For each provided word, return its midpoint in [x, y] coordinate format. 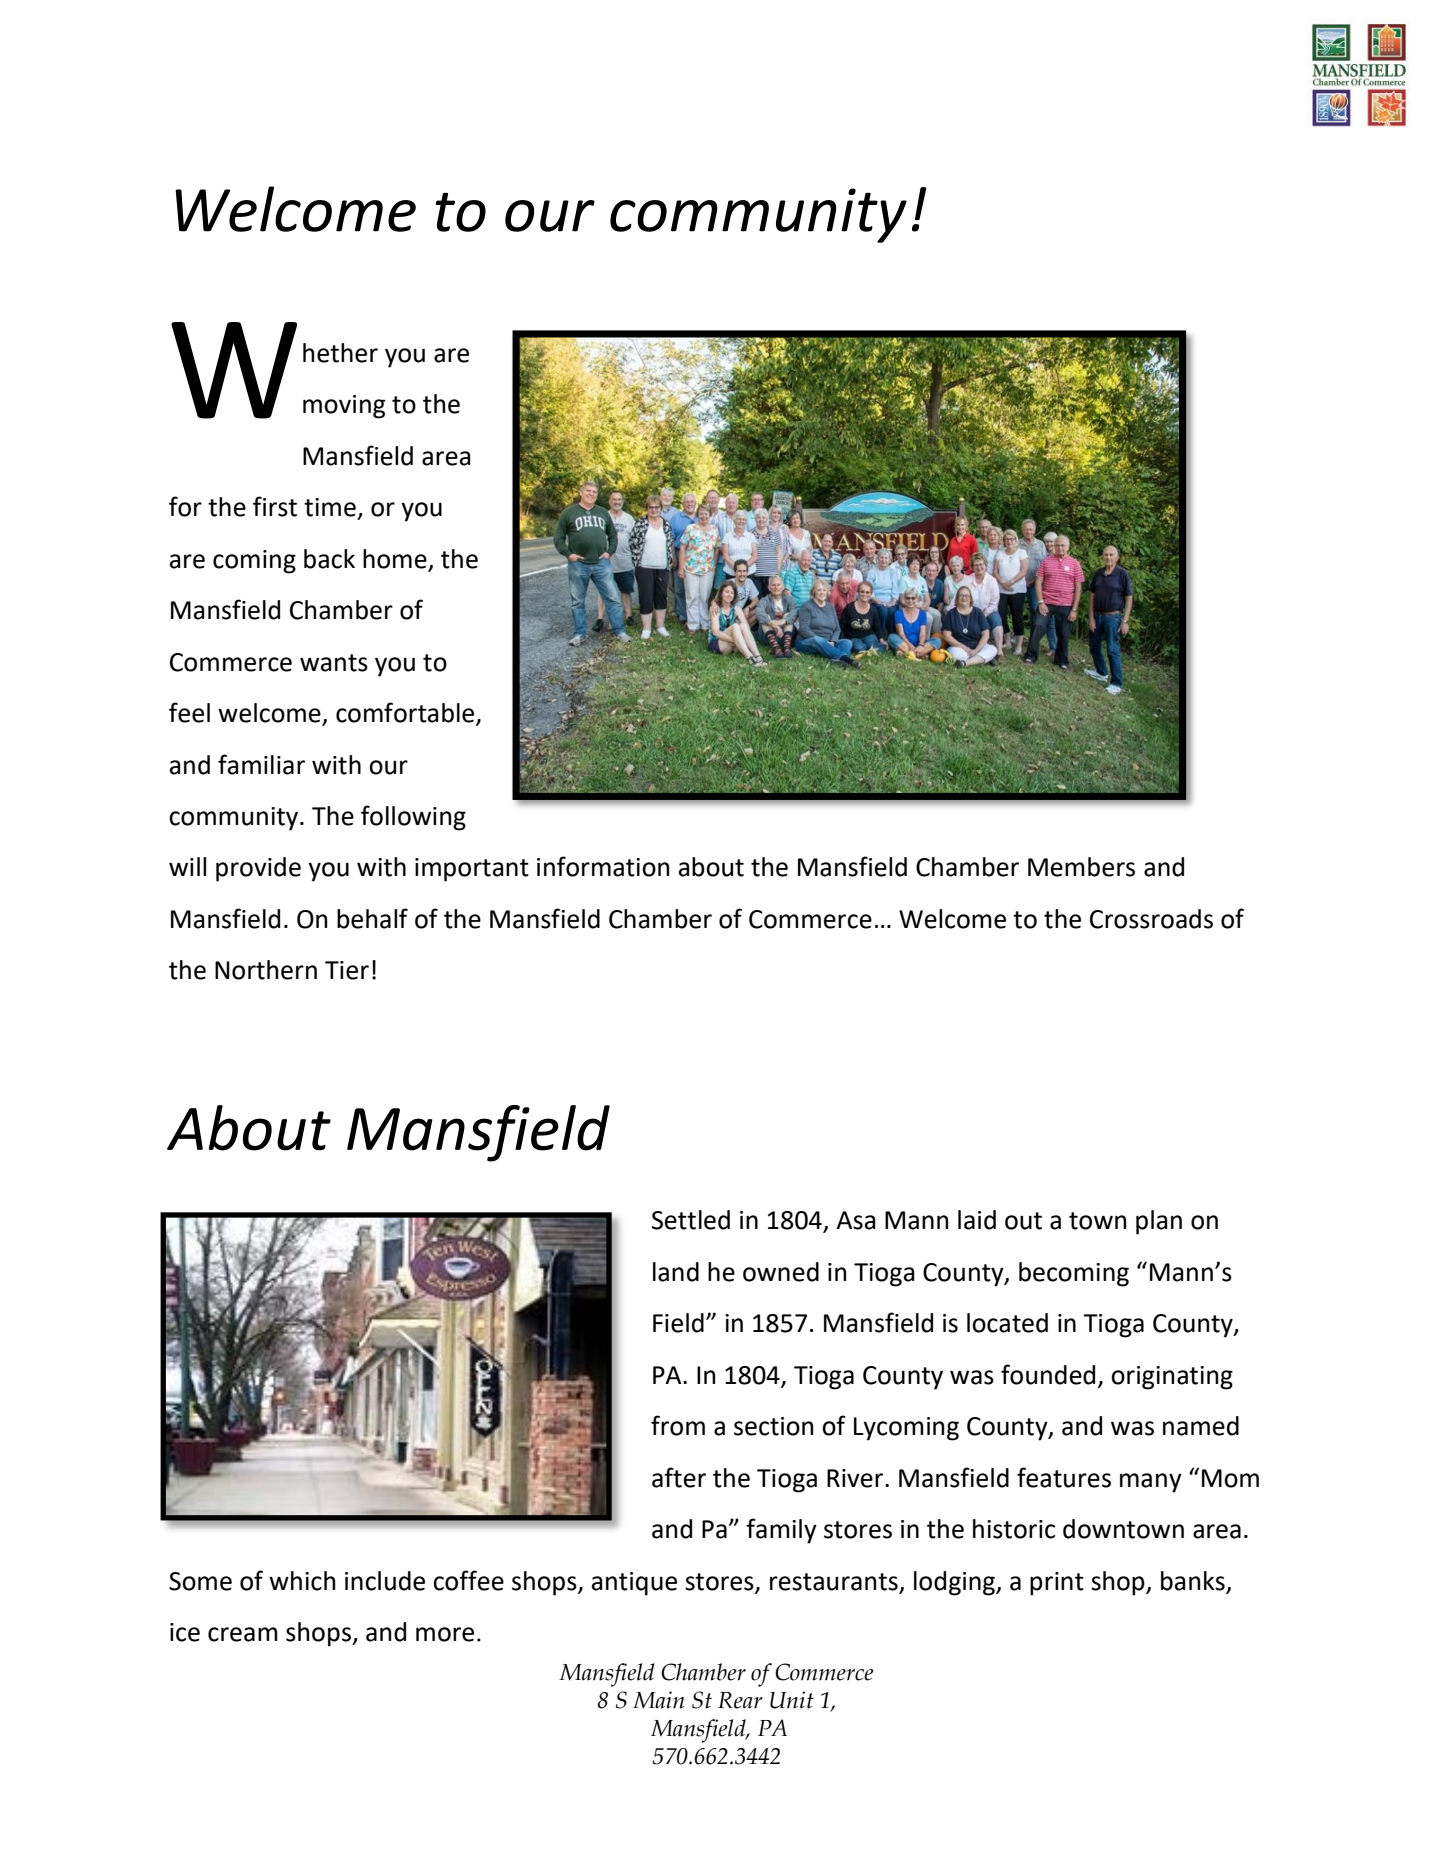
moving [344, 407]
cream [243, 1634]
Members [1081, 867]
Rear [740, 1700]
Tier [347, 970]
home [395, 559]
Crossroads [1151, 919]
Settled [691, 1220]
